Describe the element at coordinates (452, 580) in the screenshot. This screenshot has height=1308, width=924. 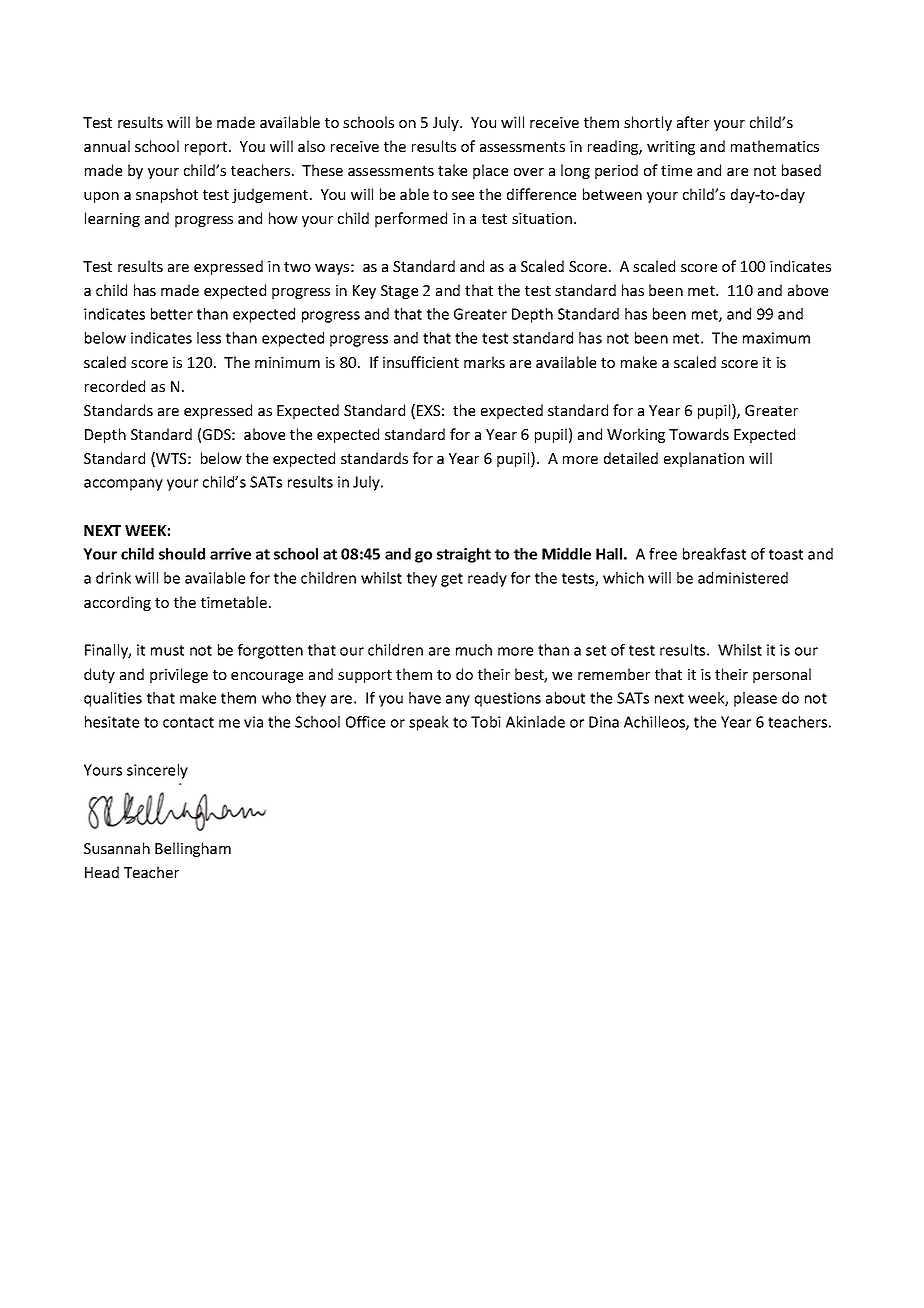
I see `get` at that location.
